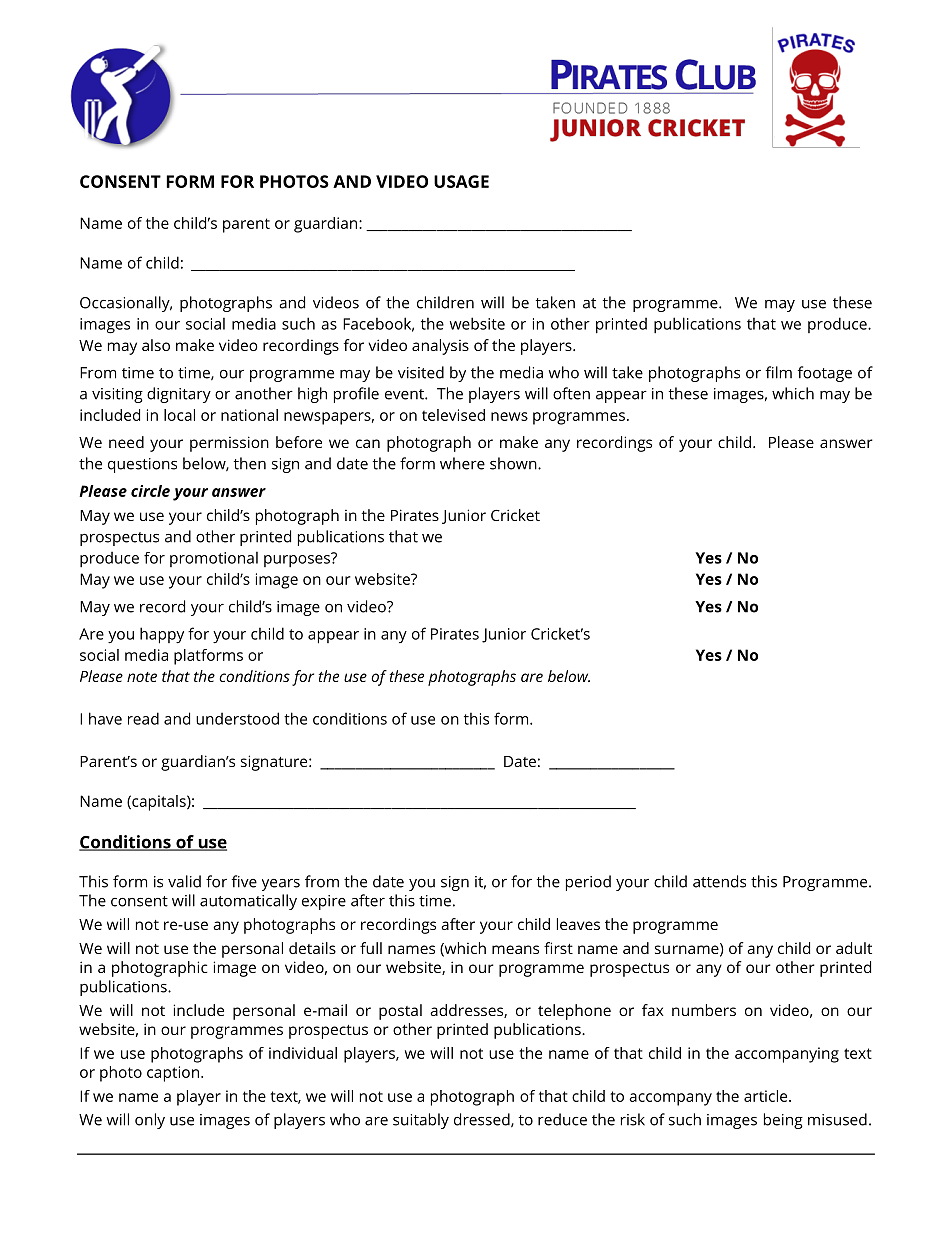  I want to click on article, so click(767, 1096).
